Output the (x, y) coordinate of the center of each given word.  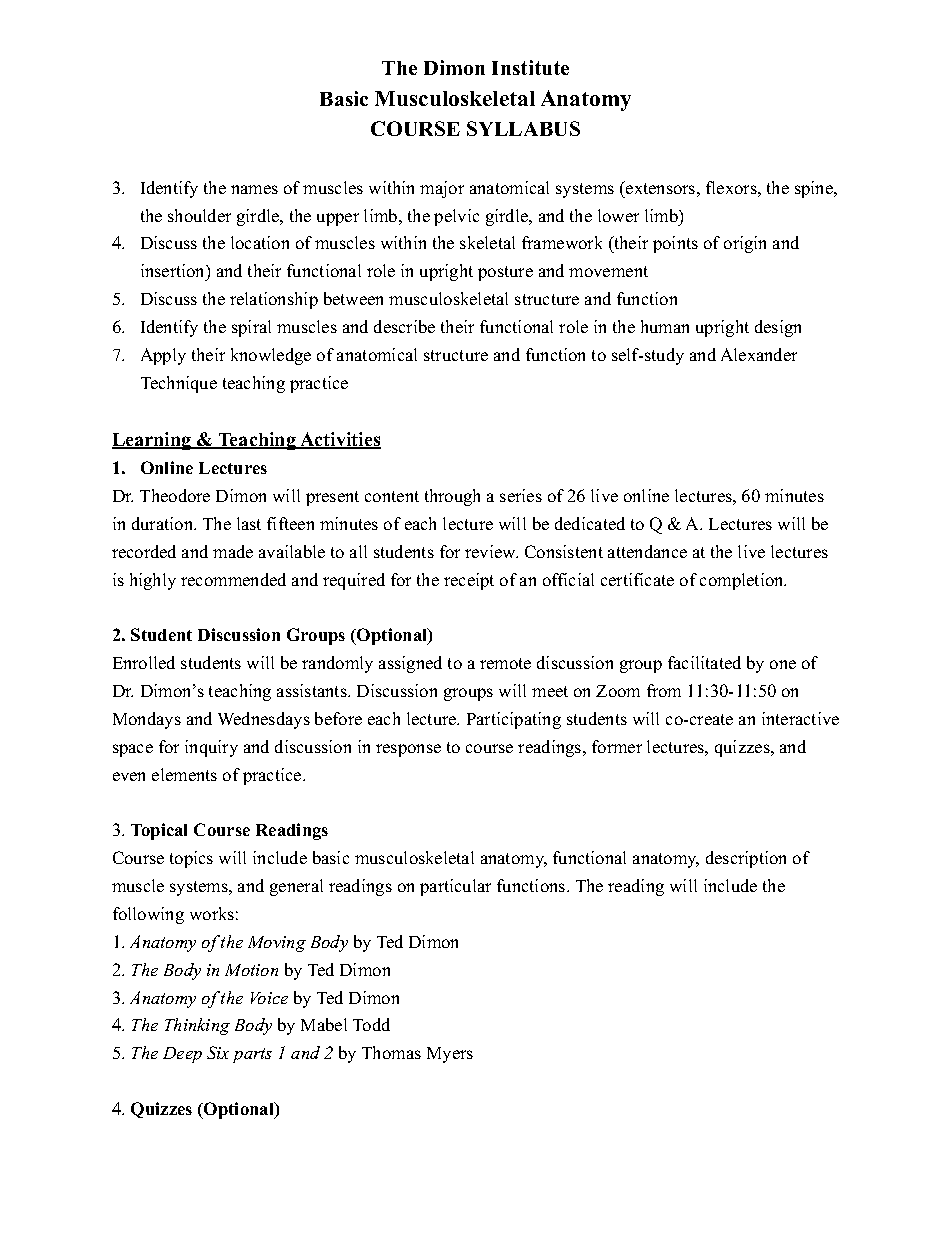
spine (815, 189)
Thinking (197, 1026)
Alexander (759, 354)
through (452, 497)
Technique (179, 384)
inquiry (211, 748)
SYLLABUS (523, 128)
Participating (514, 720)
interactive (800, 718)
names (254, 189)
